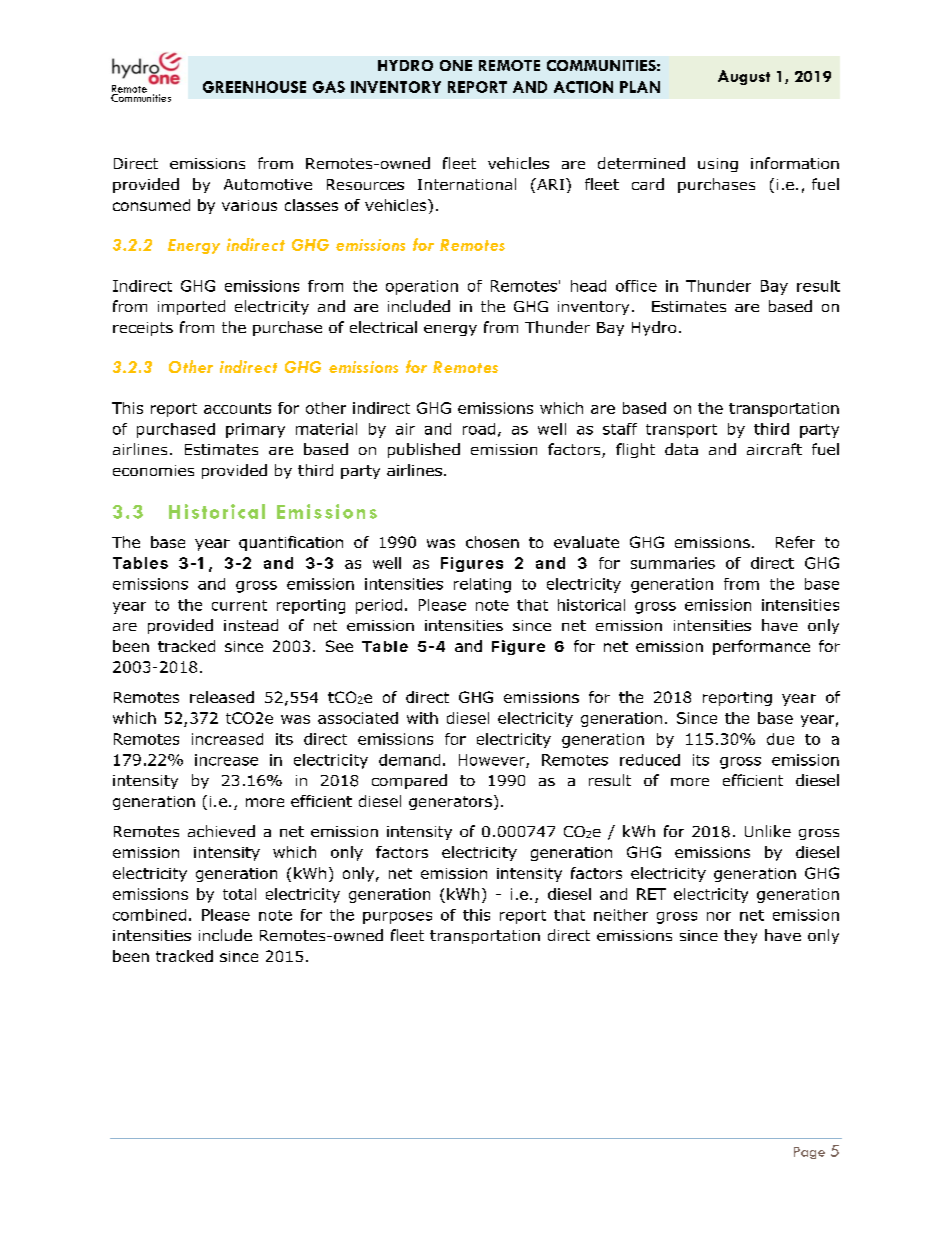 The image size is (952, 1233). I want to click on August, so click(744, 77).
